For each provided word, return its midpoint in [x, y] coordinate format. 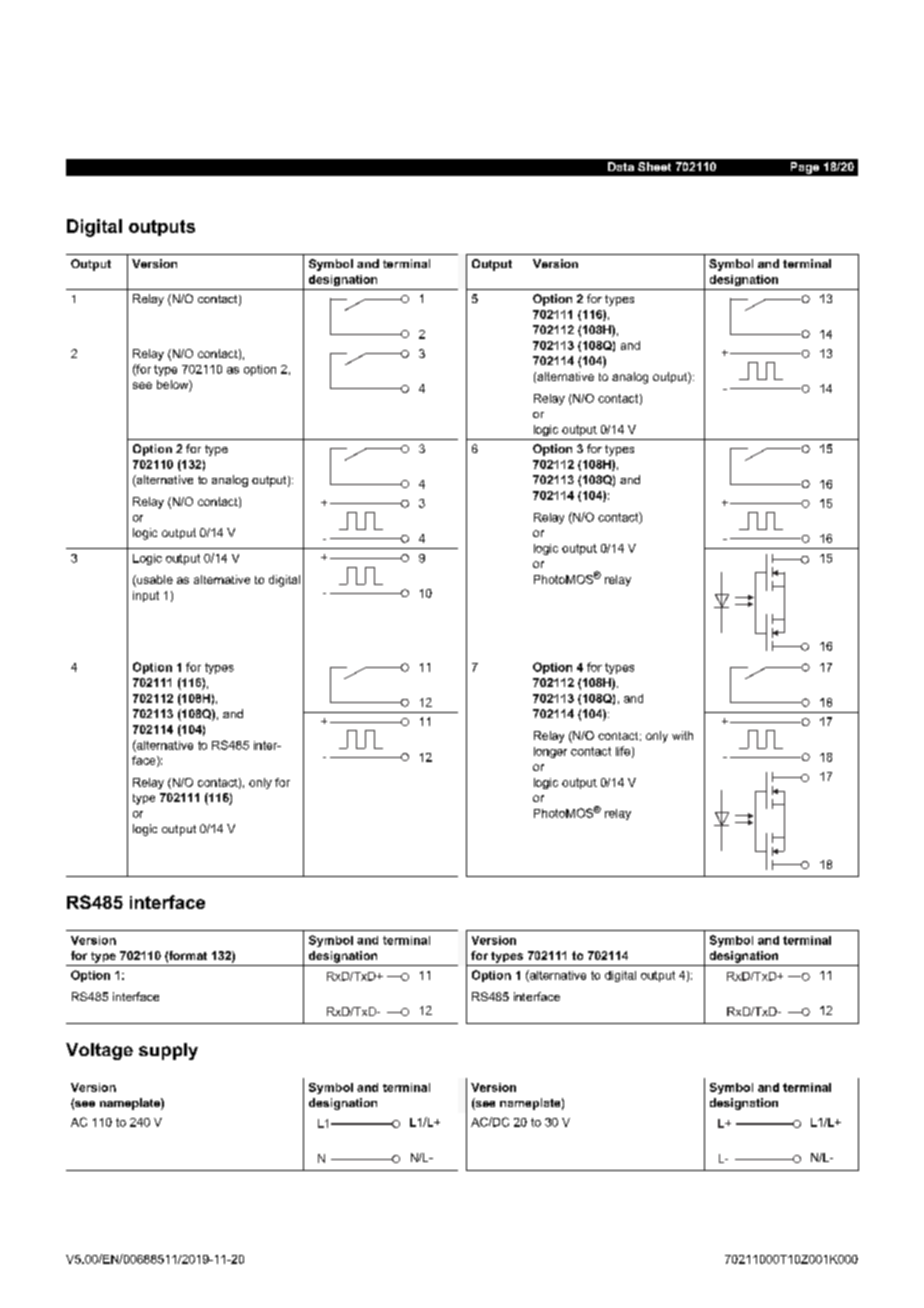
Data [621, 166]
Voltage [99, 1051]
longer [550, 752]
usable [154, 581]
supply [168, 1051]
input [146, 596]
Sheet [654, 166]
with [682, 735]
